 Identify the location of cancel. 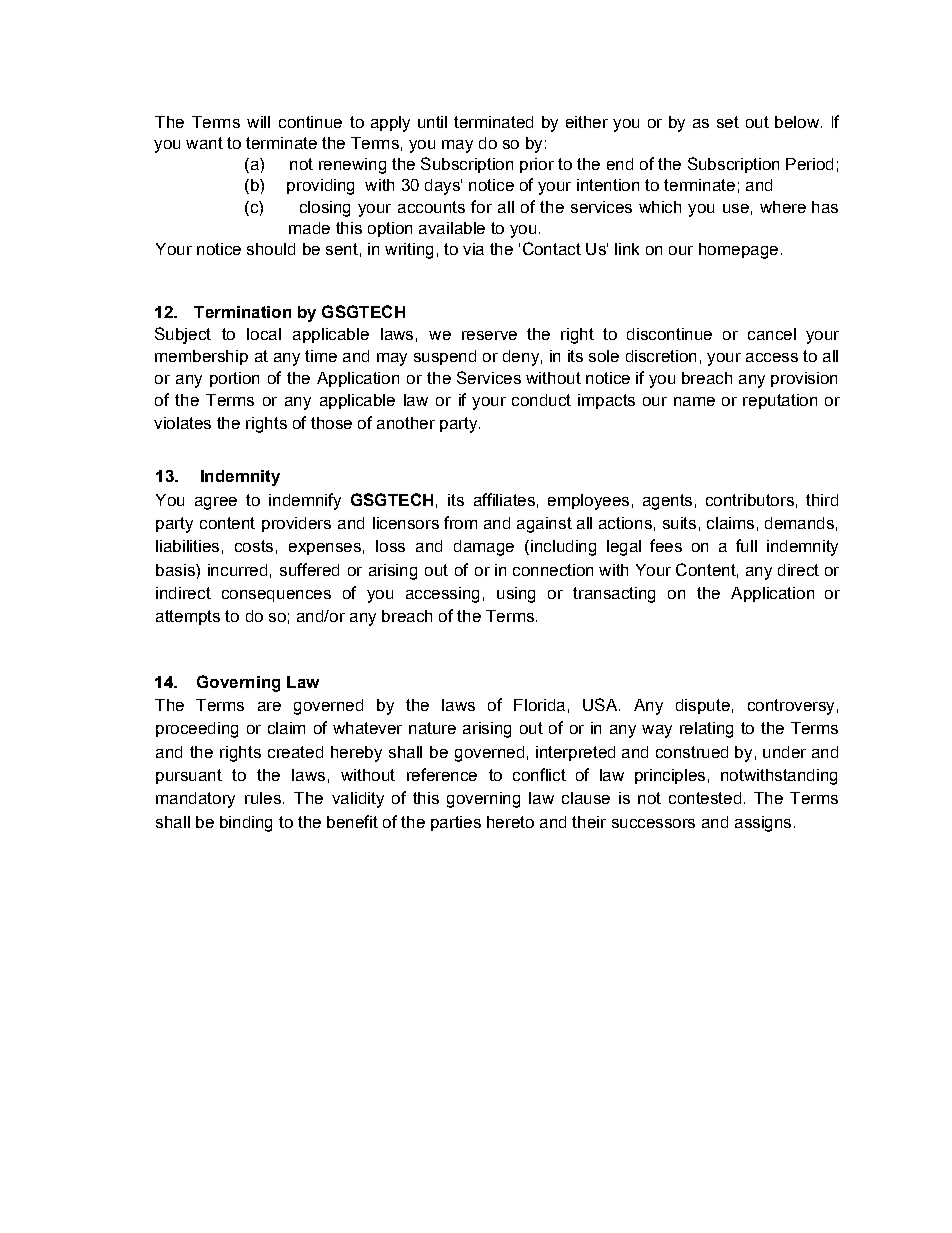
(772, 334).
